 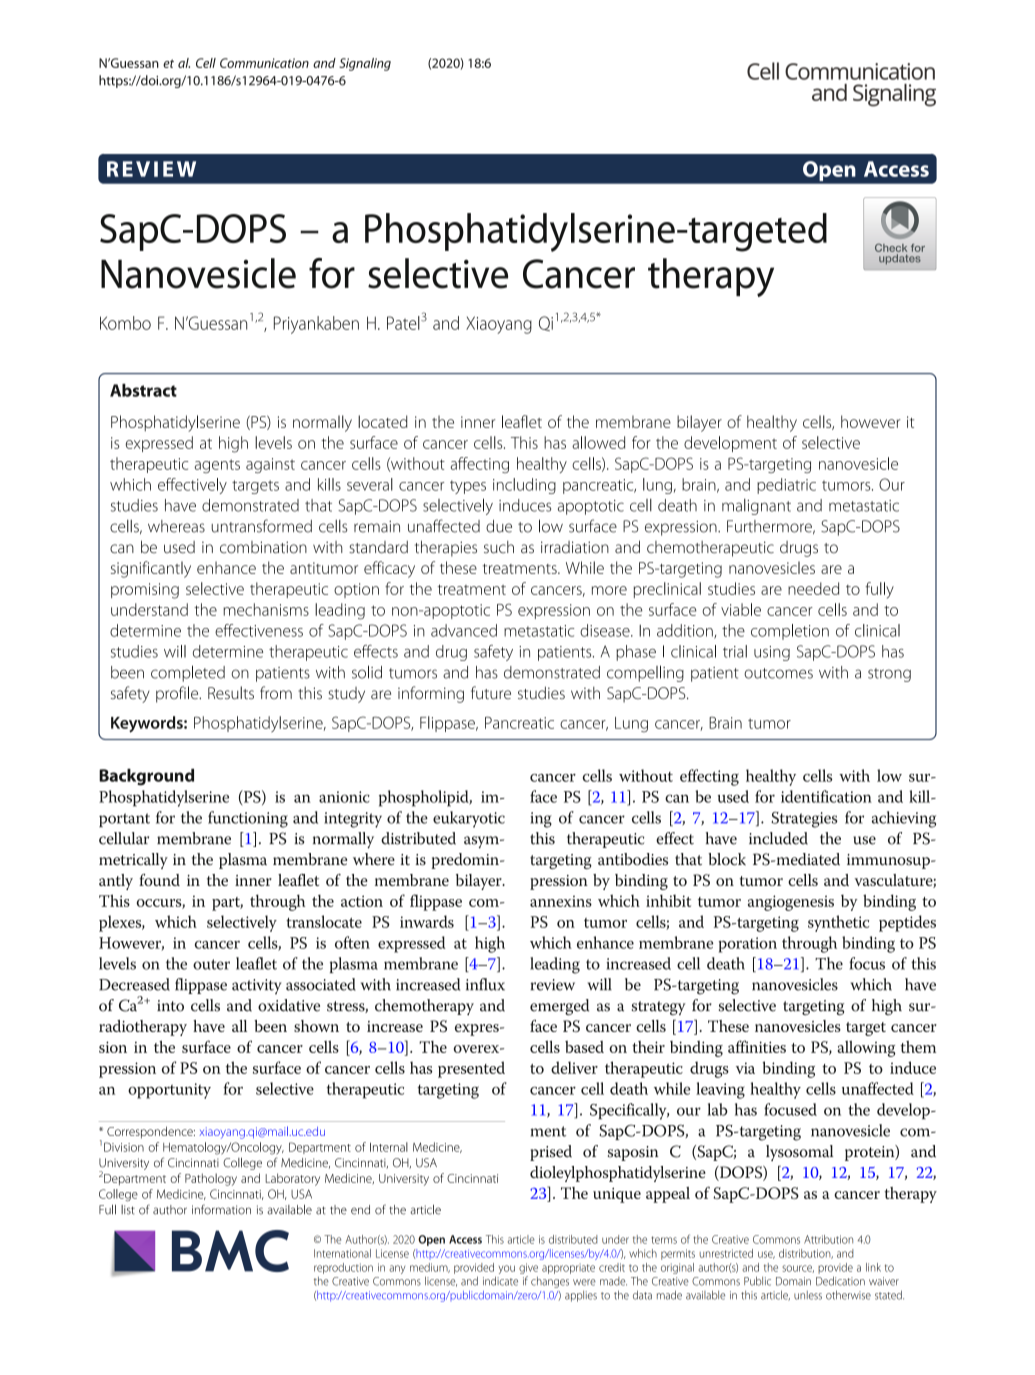 What do you see at coordinates (231, 693) in the page?
I see `Results` at bounding box center [231, 693].
